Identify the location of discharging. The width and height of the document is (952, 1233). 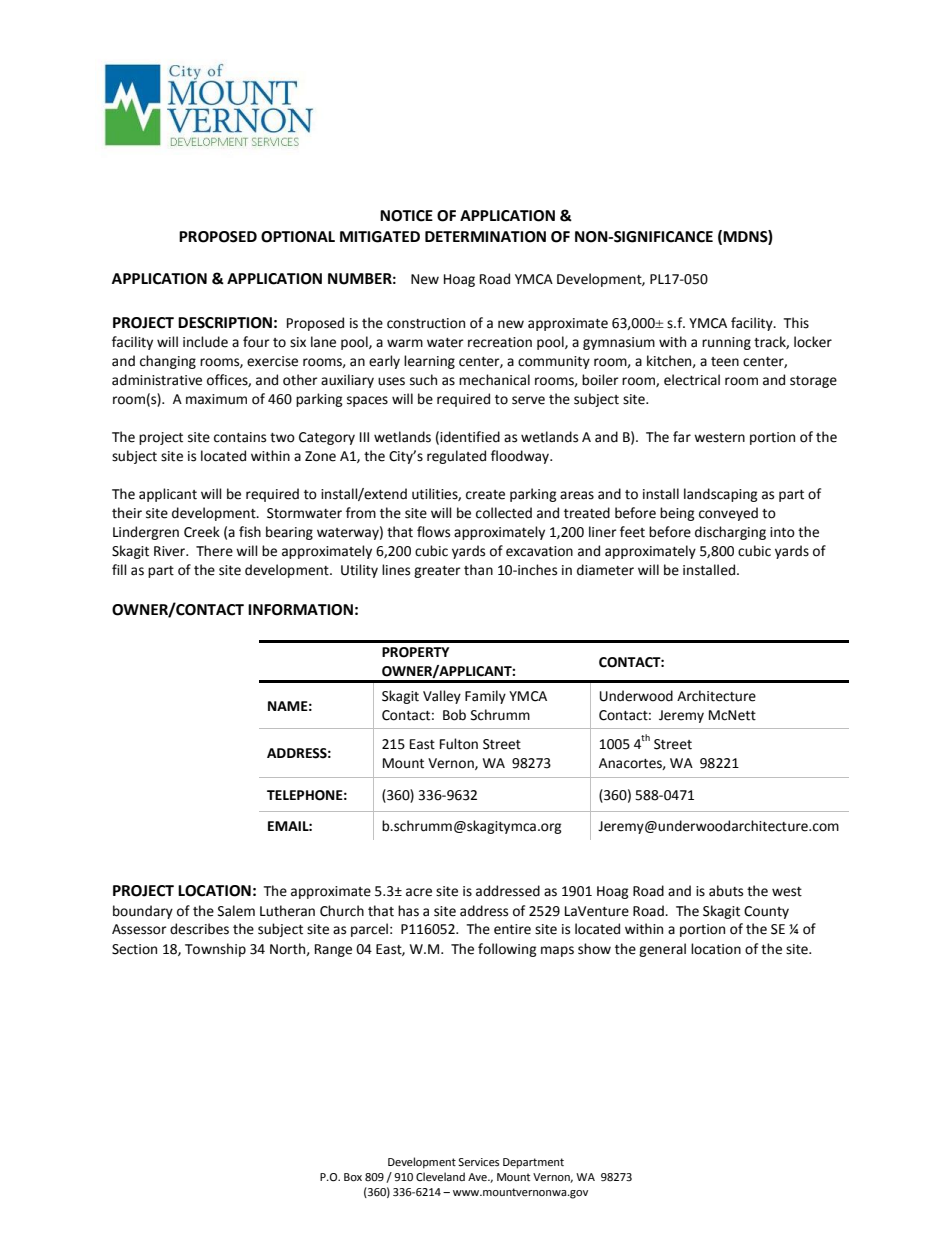
(730, 533).
